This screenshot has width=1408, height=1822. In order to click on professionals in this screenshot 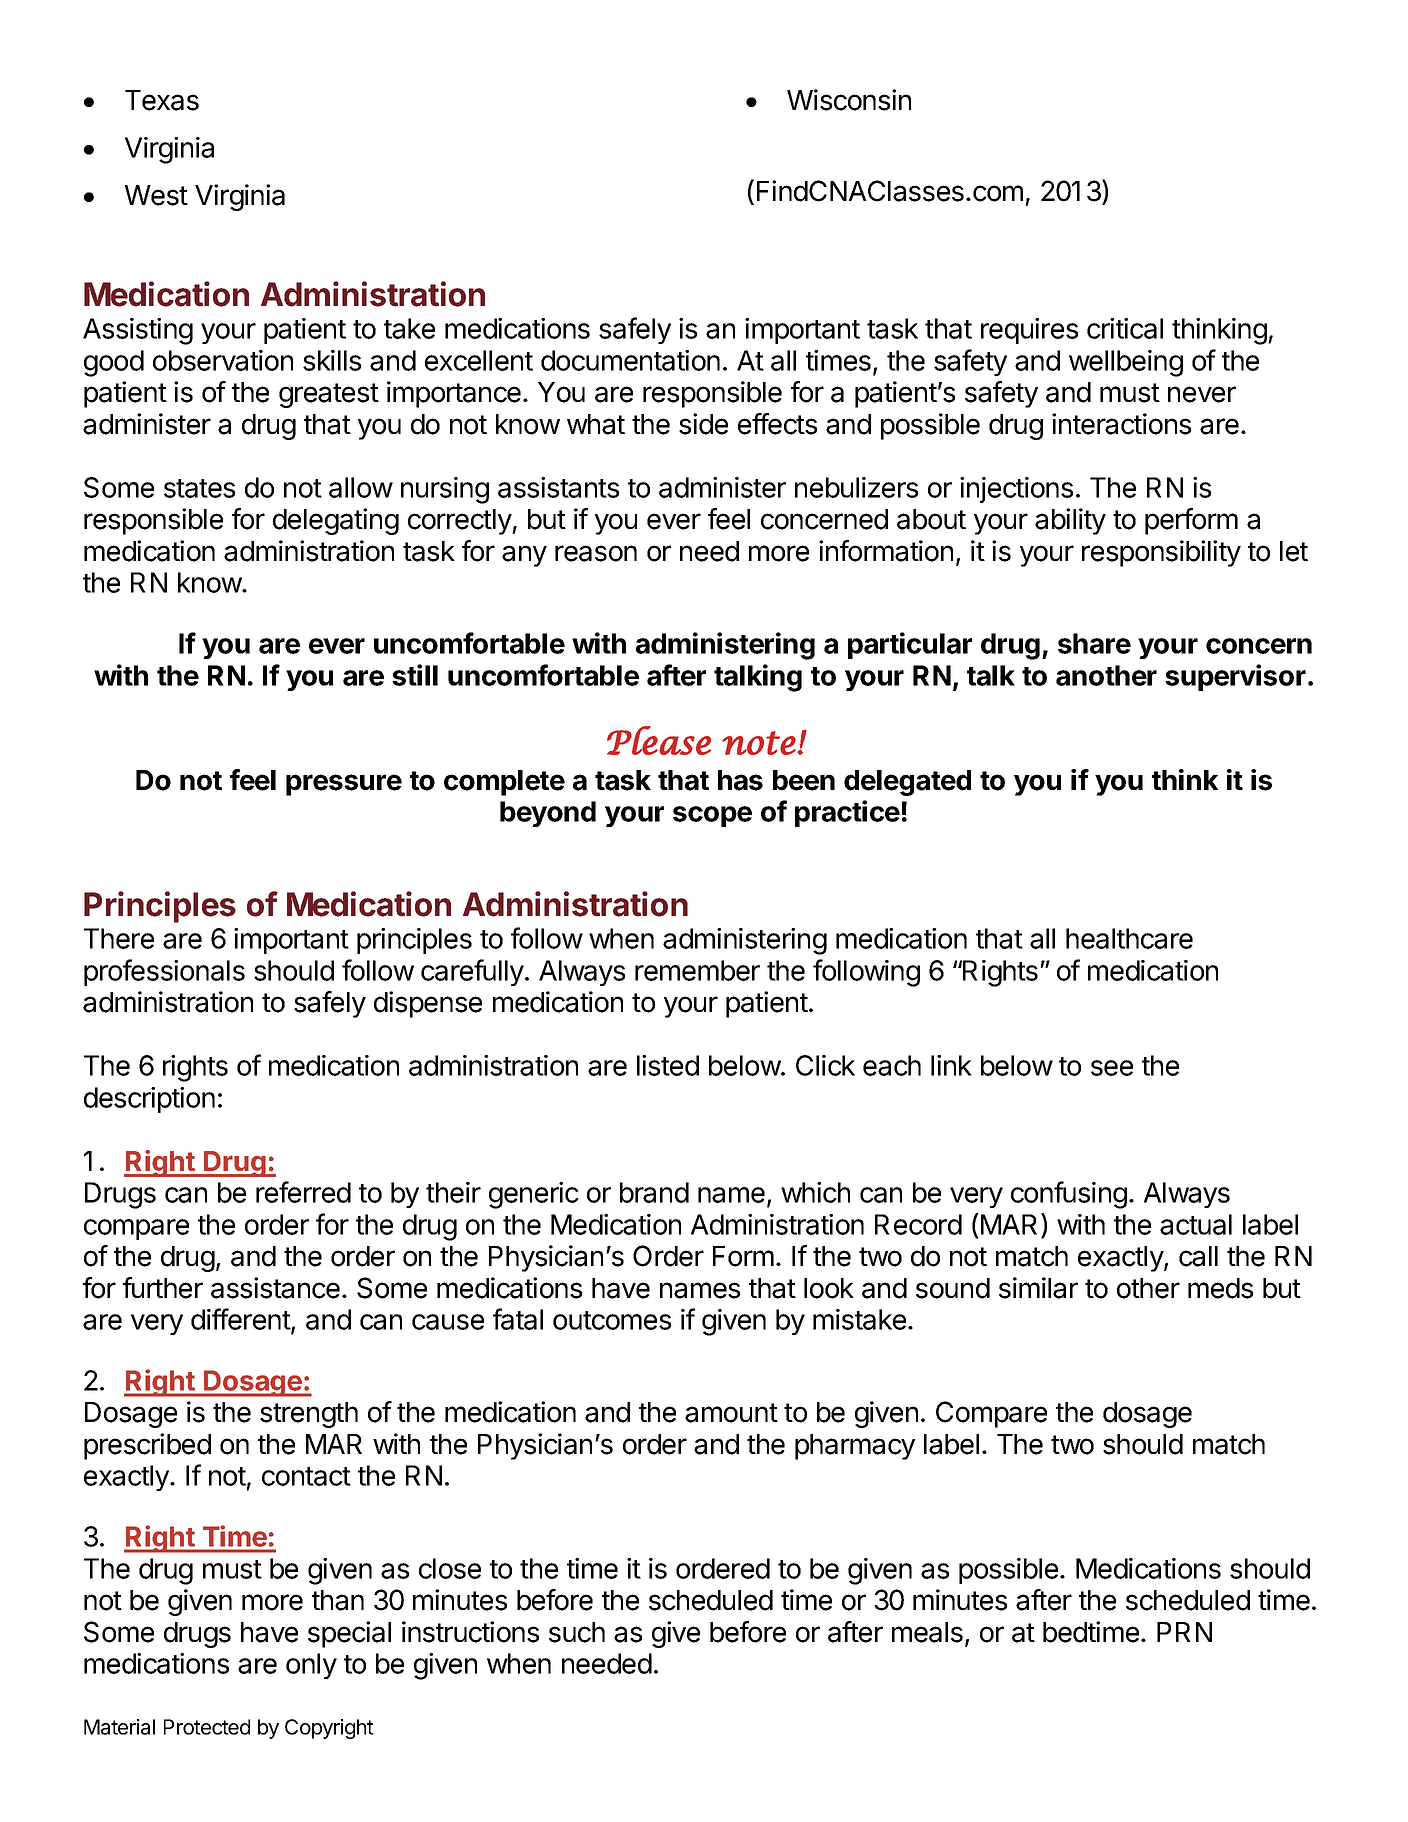, I will do `click(164, 972)`.
